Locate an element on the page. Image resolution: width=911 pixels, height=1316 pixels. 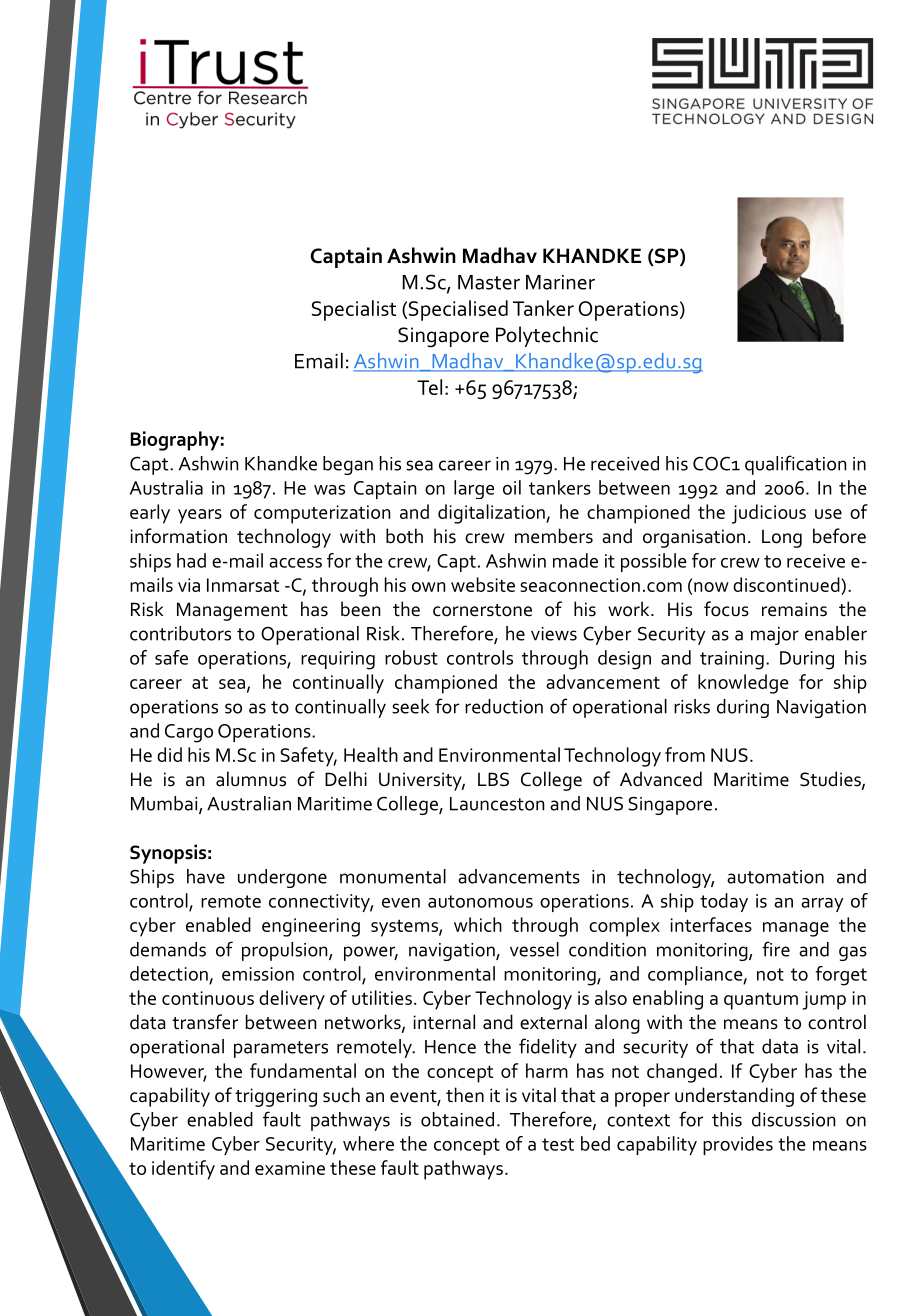
Mariner is located at coordinates (560, 282).
